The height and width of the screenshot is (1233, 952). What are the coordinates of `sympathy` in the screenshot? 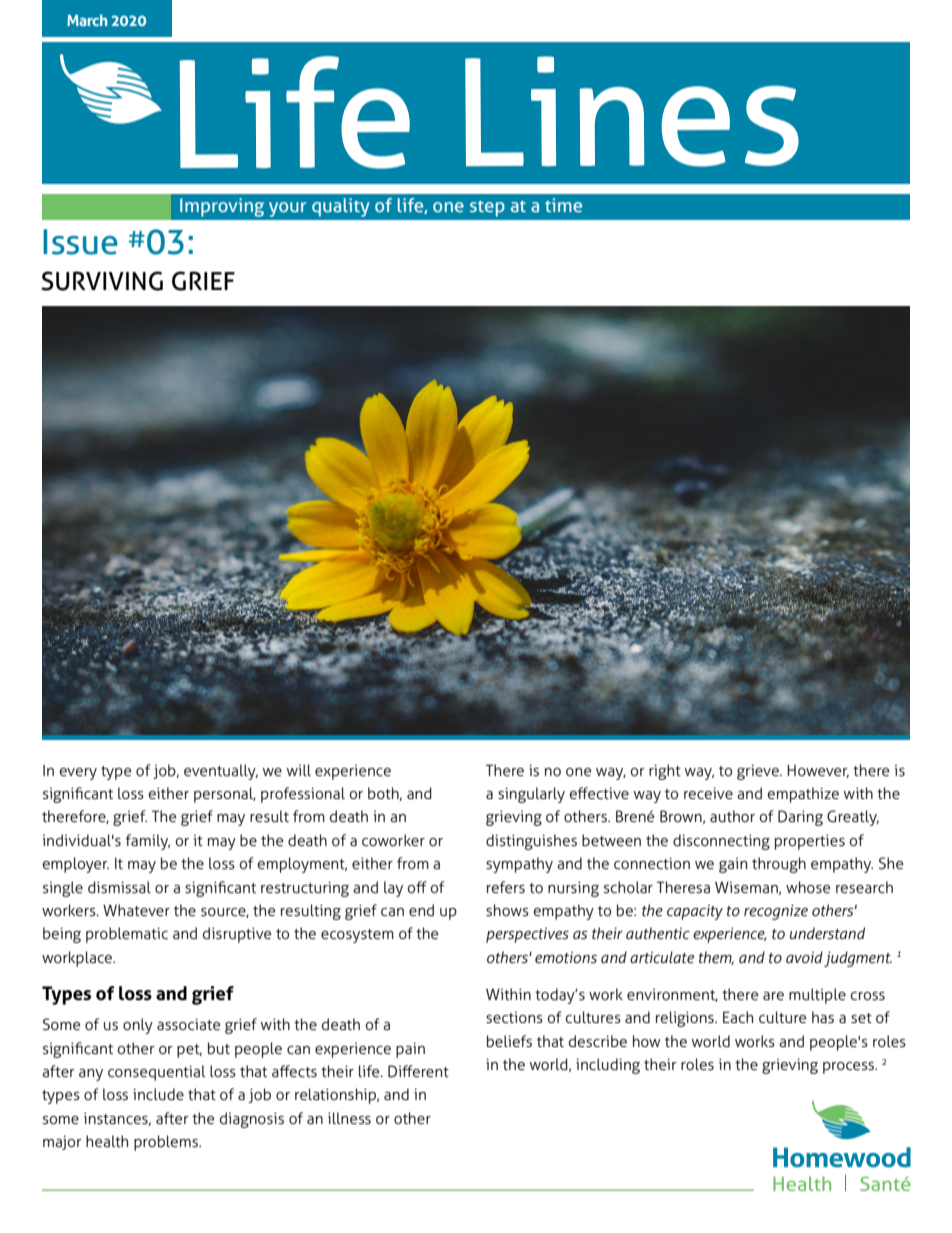 It's located at (519, 865).
